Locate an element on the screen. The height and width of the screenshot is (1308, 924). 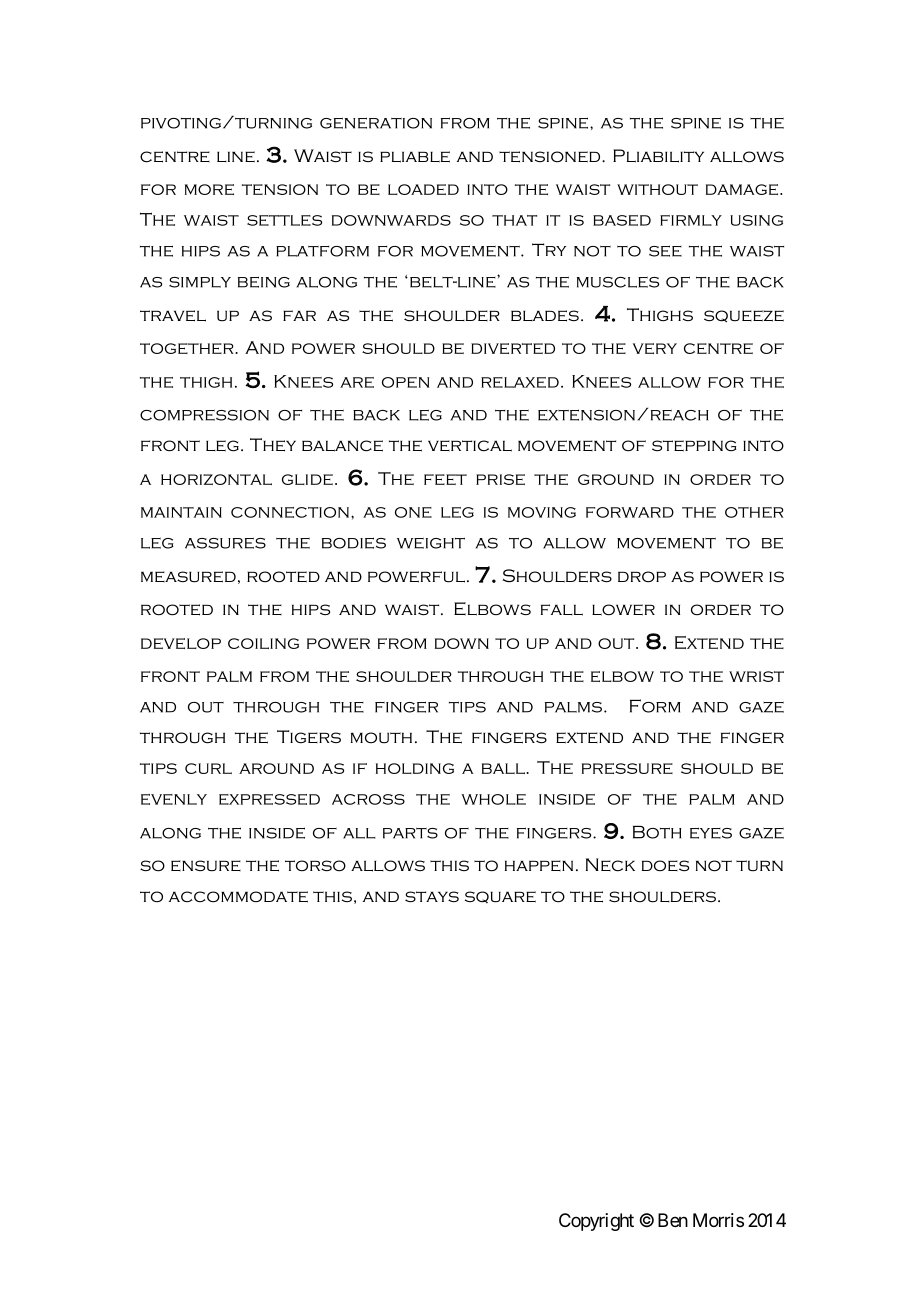
pliable is located at coordinates (415, 157).
